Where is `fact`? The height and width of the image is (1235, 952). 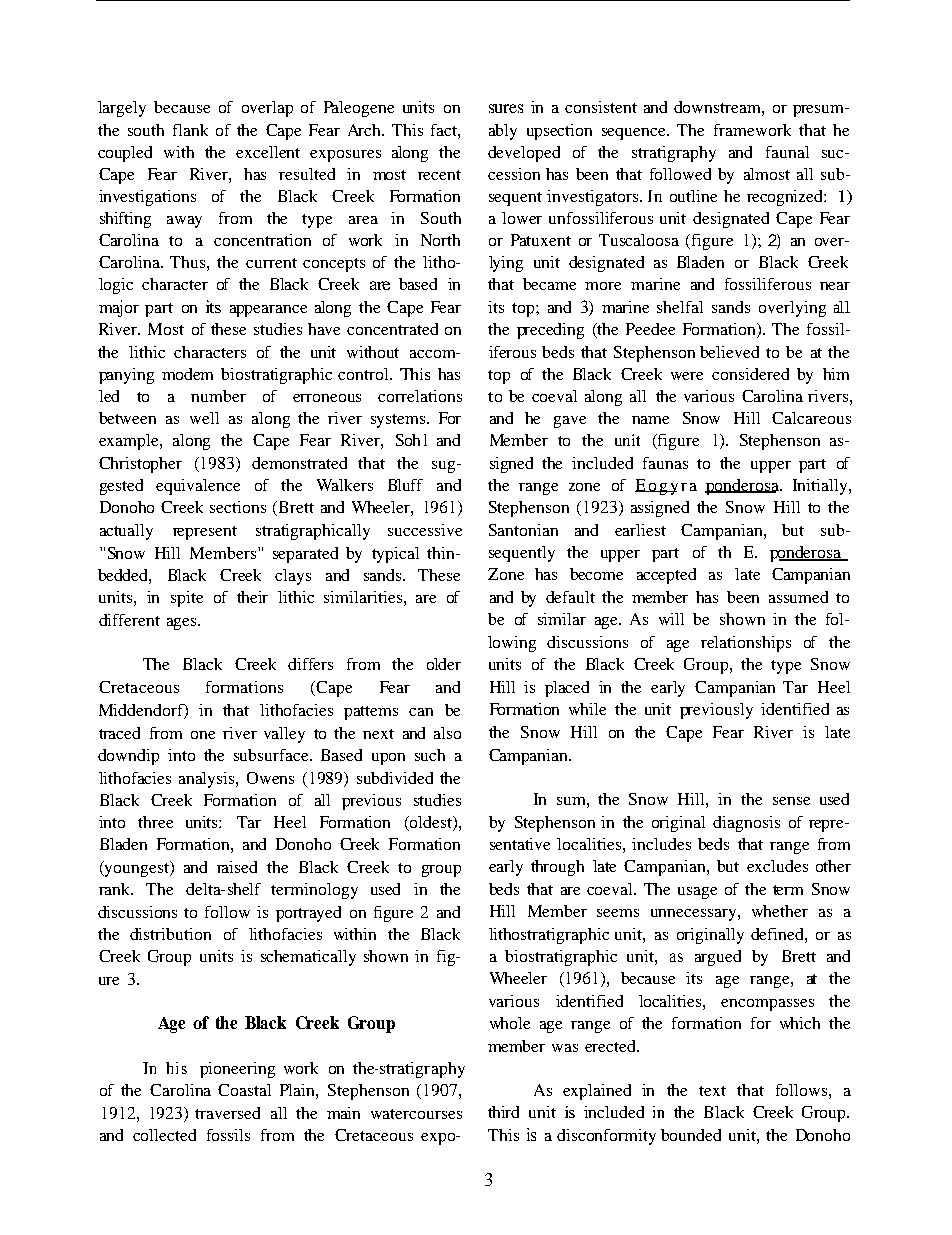 fact is located at coordinates (445, 130).
